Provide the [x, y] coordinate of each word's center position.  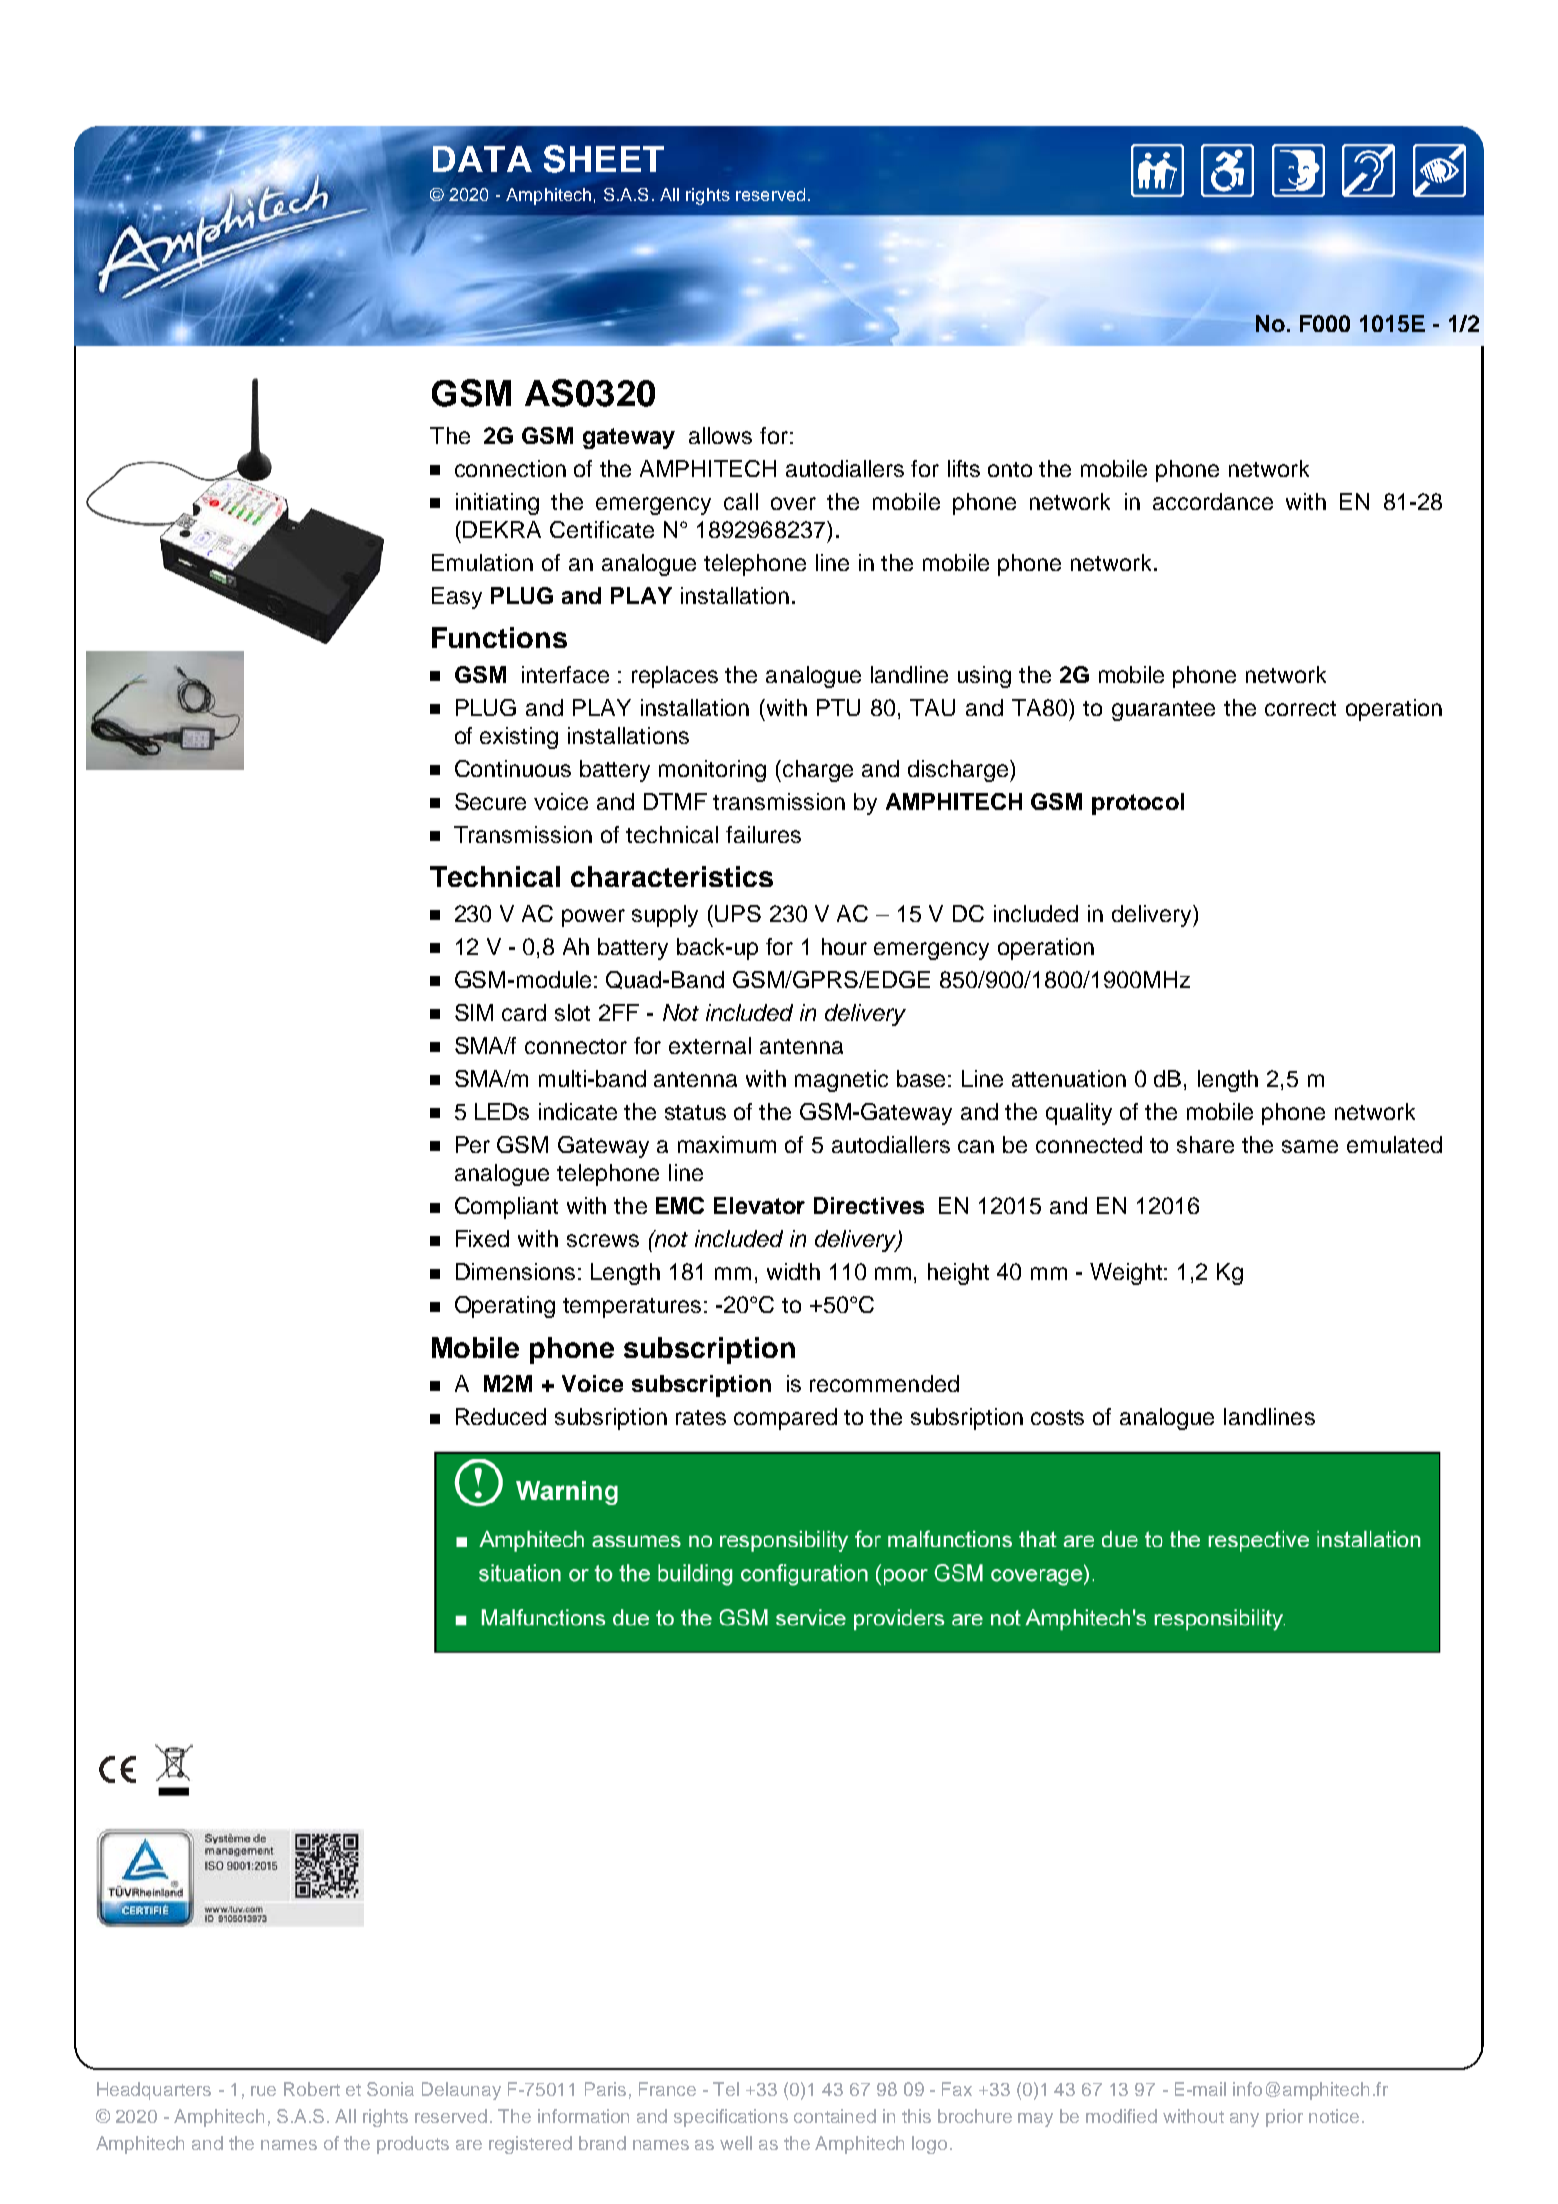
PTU [838, 707]
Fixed [482, 1238]
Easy [457, 598]
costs [1057, 1417]
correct [1300, 708]
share [1205, 1144]
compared [785, 1419]
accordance [1213, 501]
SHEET [604, 159]
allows [720, 435]
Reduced [501, 1416]
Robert [312, 2089]
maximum [727, 1144]
